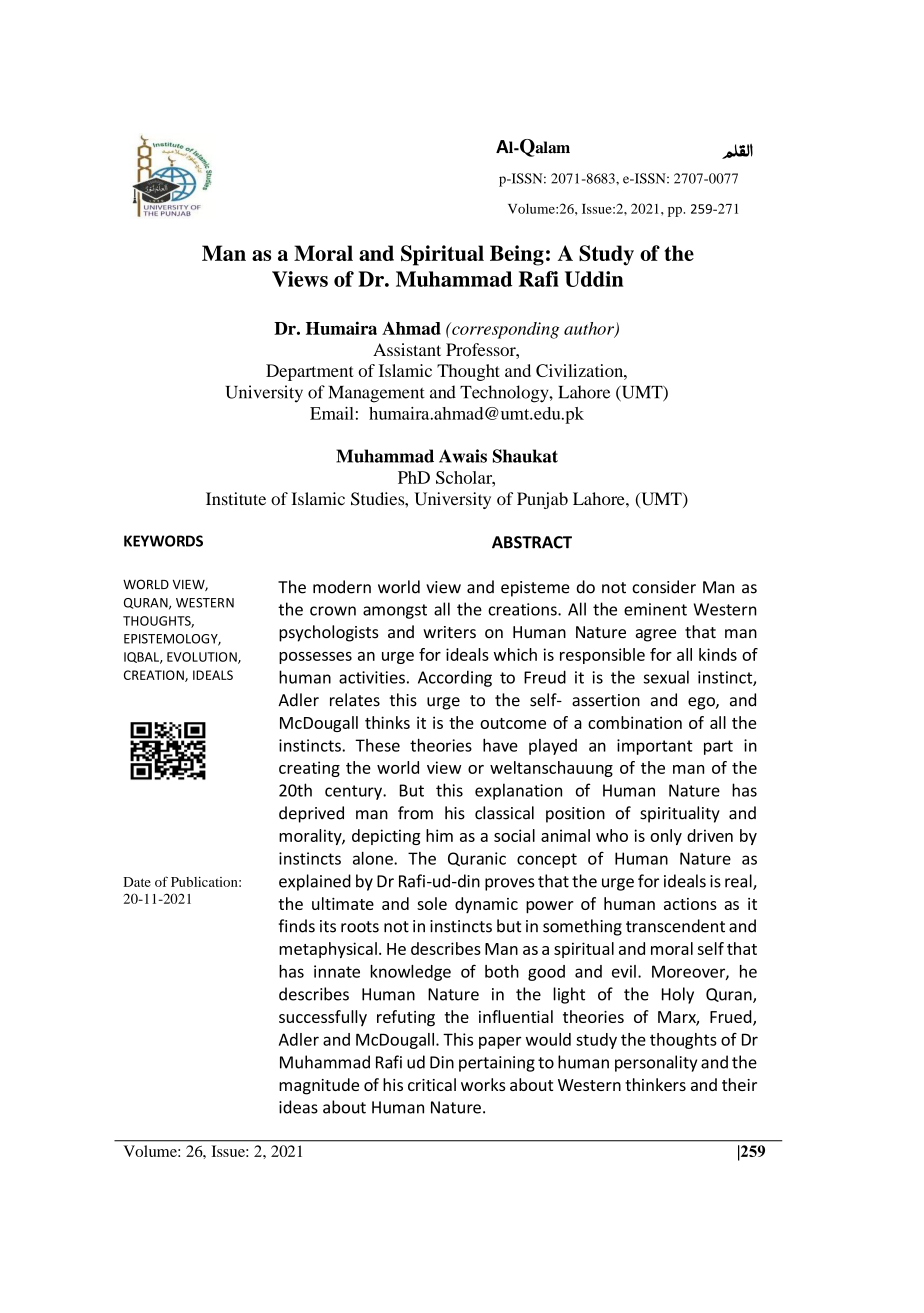 The height and width of the screenshot is (1313, 924). I want to click on critical, so click(432, 1084).
